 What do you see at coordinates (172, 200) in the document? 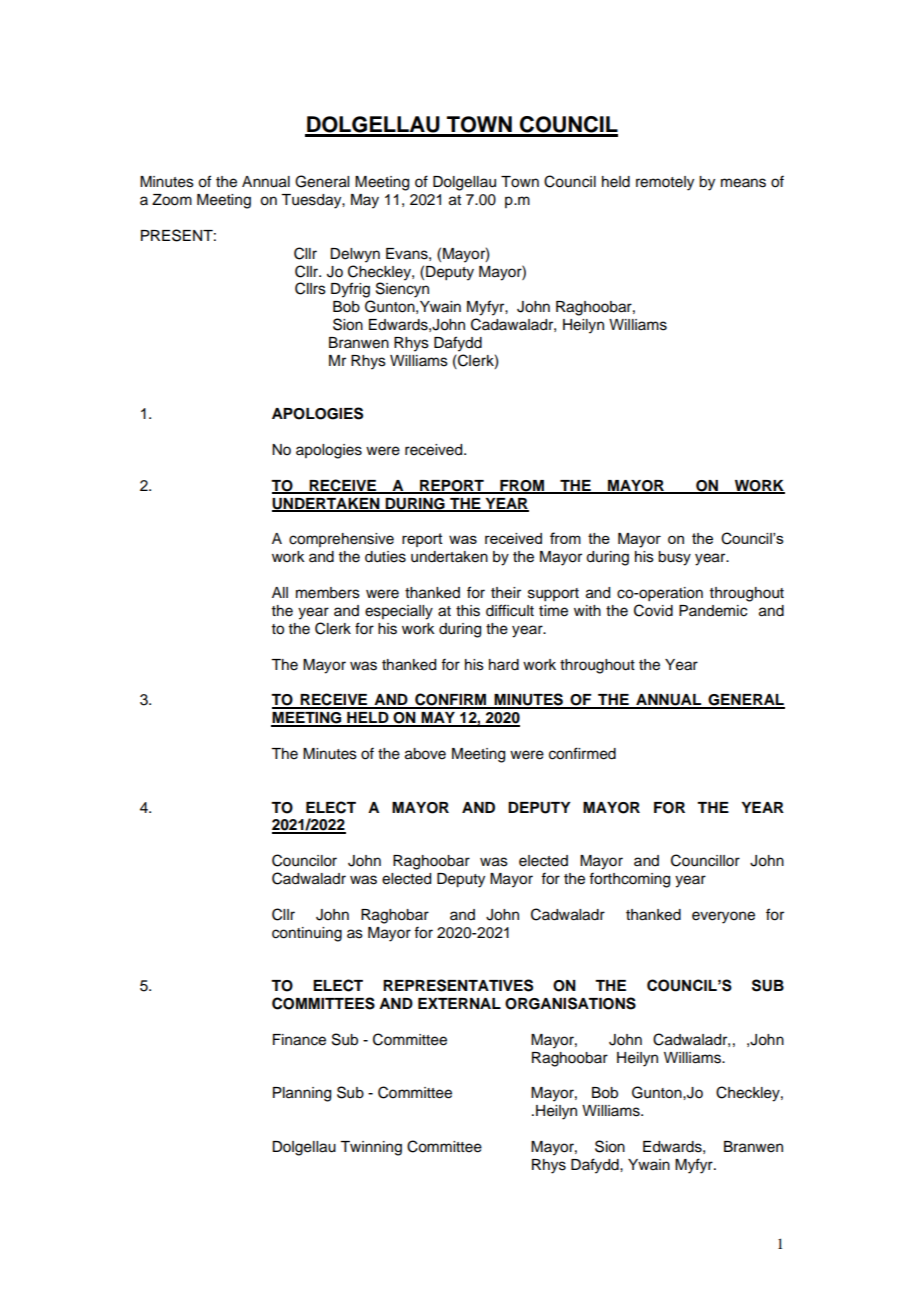
I see `Zoom` at bounding box center [172, 200].
